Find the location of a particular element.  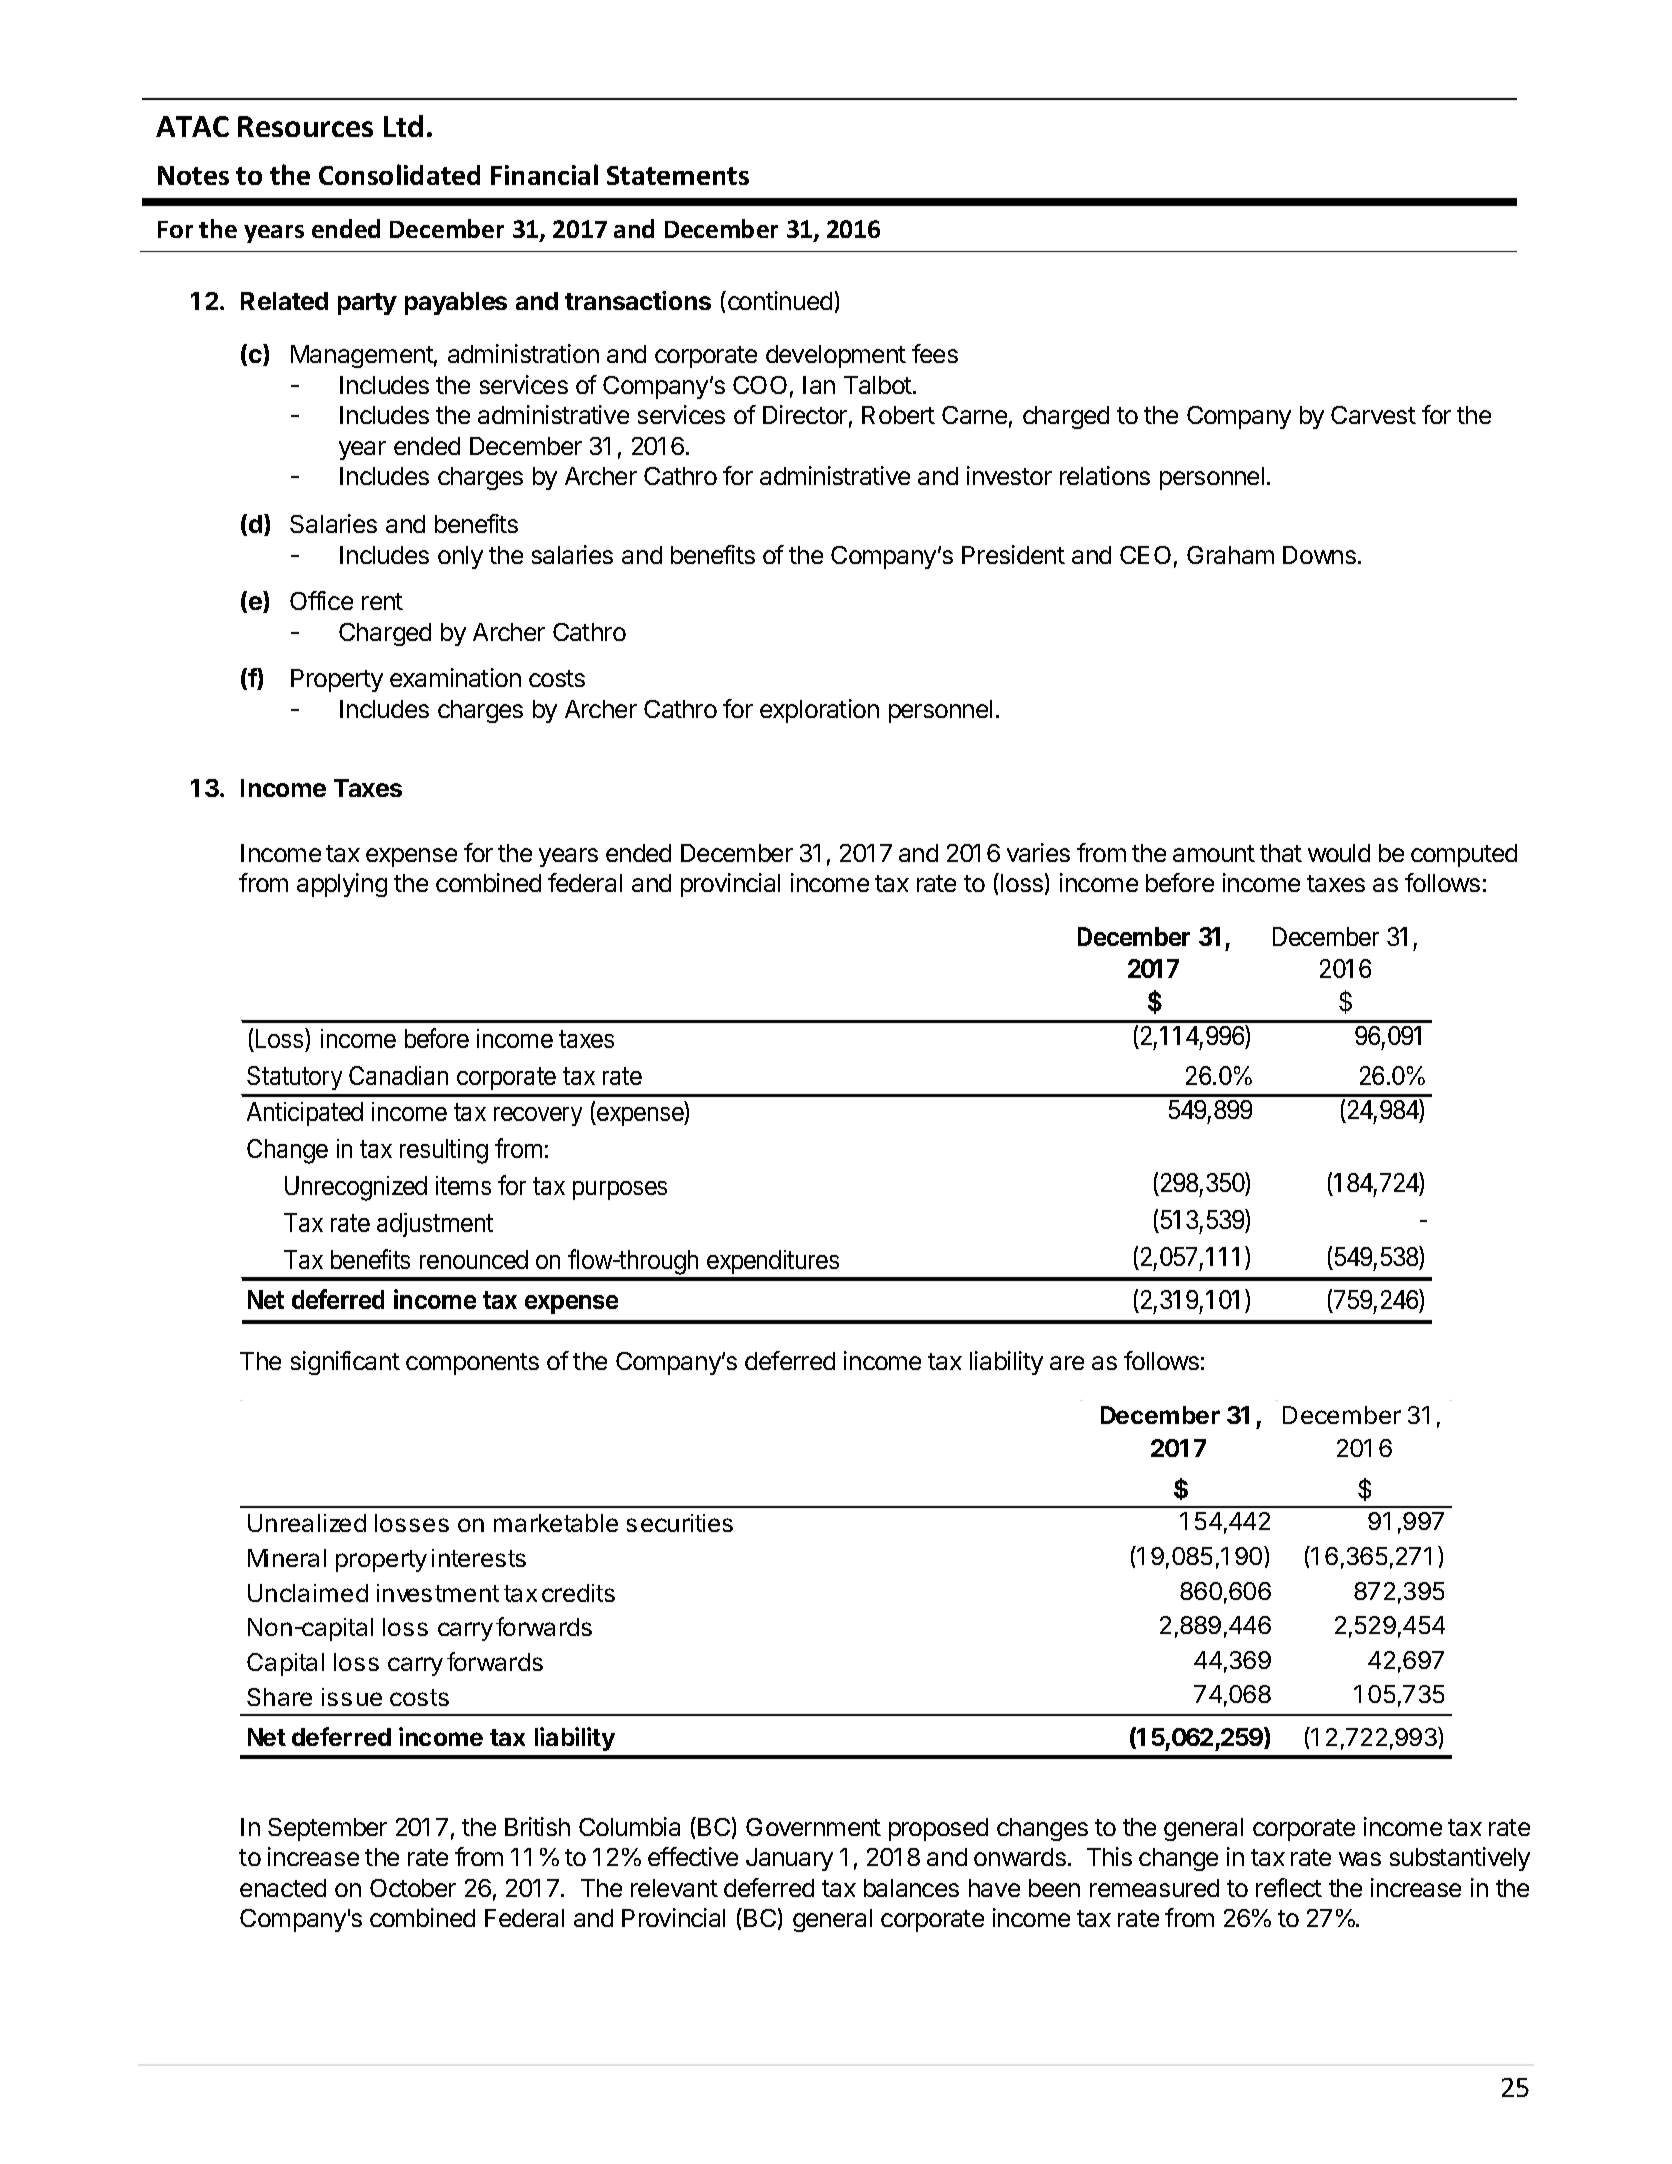

would is located at coordinates (1339, 853).
